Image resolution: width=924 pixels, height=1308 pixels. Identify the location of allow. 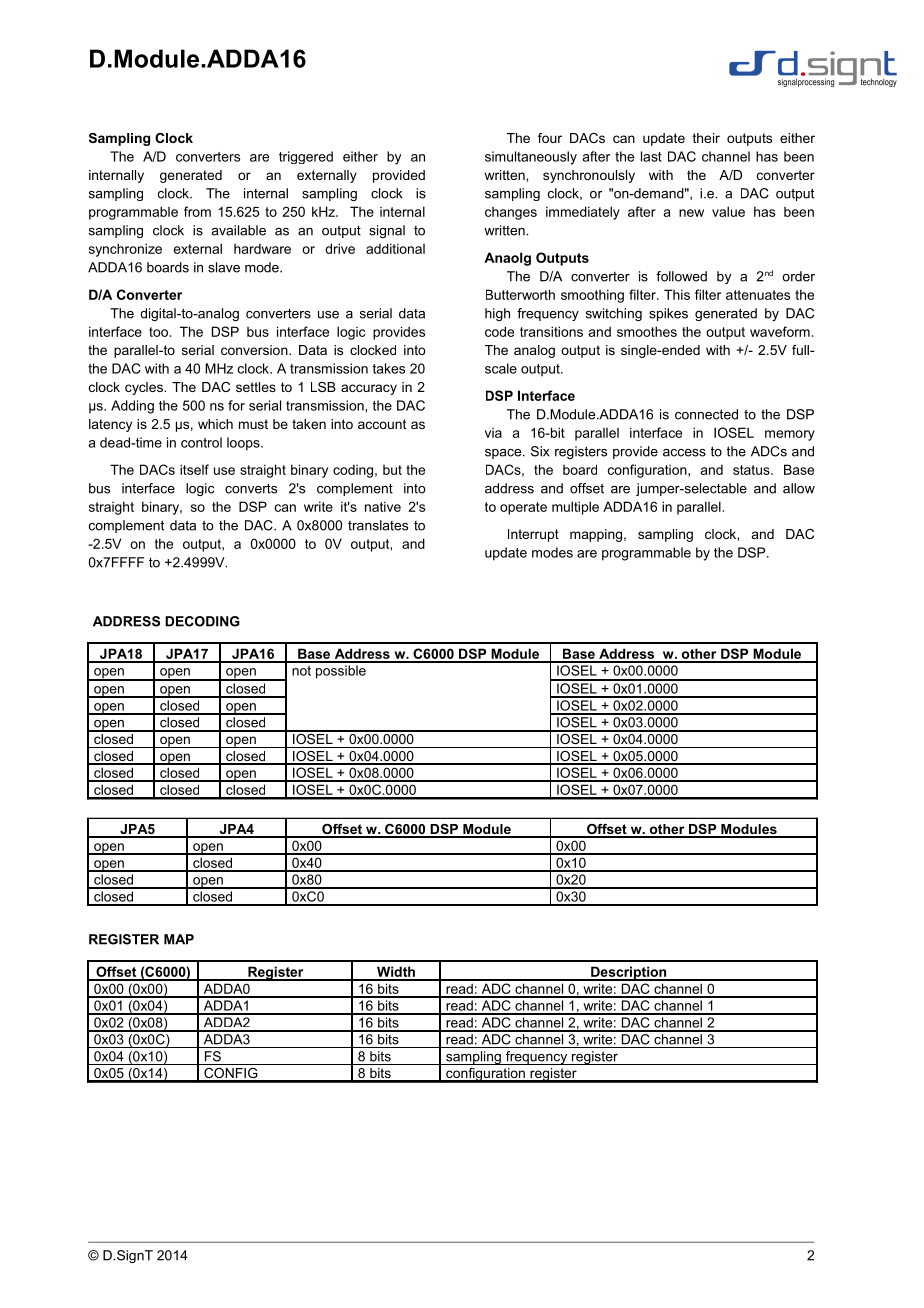
(799, 488).
